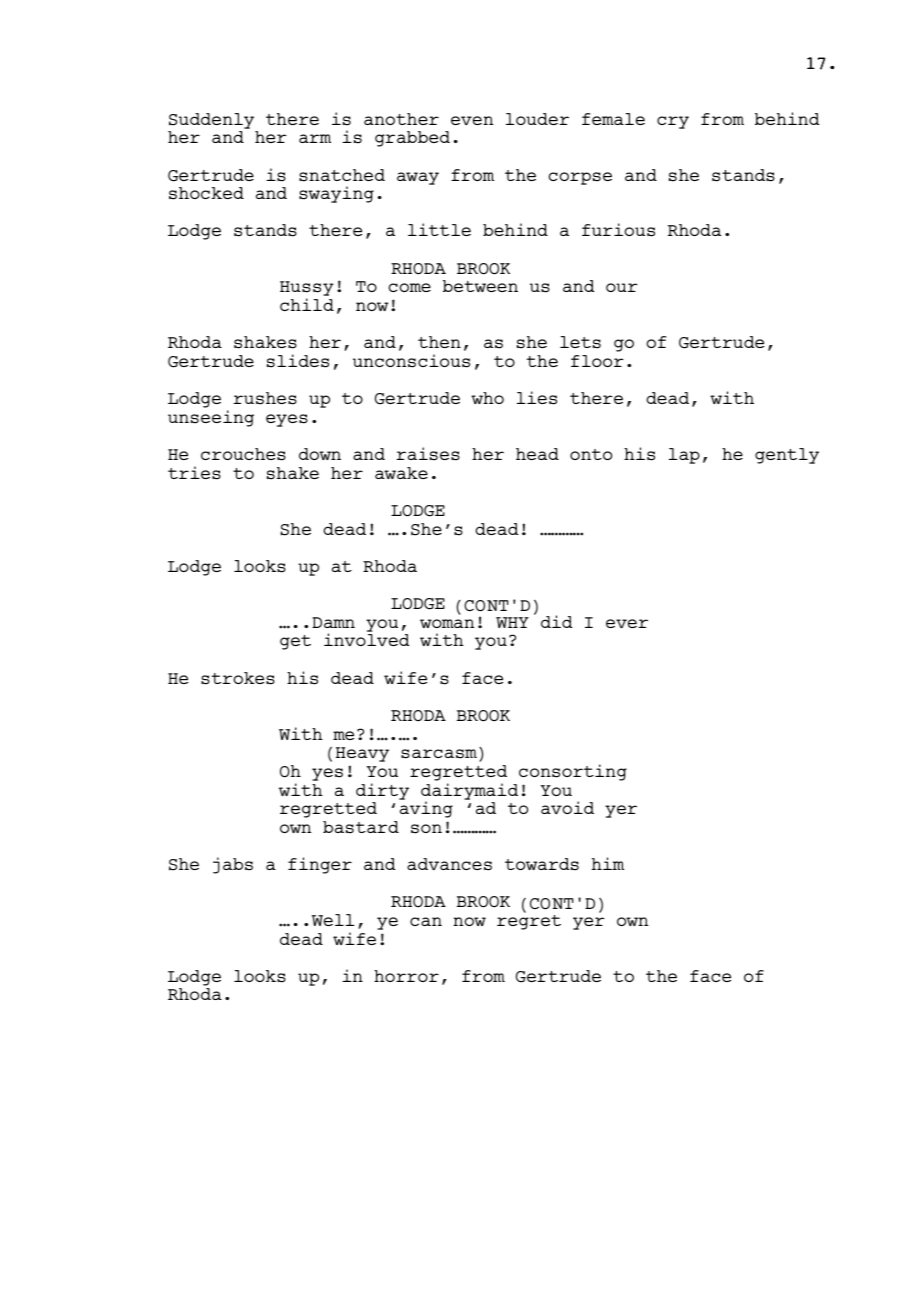 This screenshot has width=924, height=1308. What do you see at coordinates (512, 622) in the screenshot?
I see `WHY` at bounding box center [512, 622].
